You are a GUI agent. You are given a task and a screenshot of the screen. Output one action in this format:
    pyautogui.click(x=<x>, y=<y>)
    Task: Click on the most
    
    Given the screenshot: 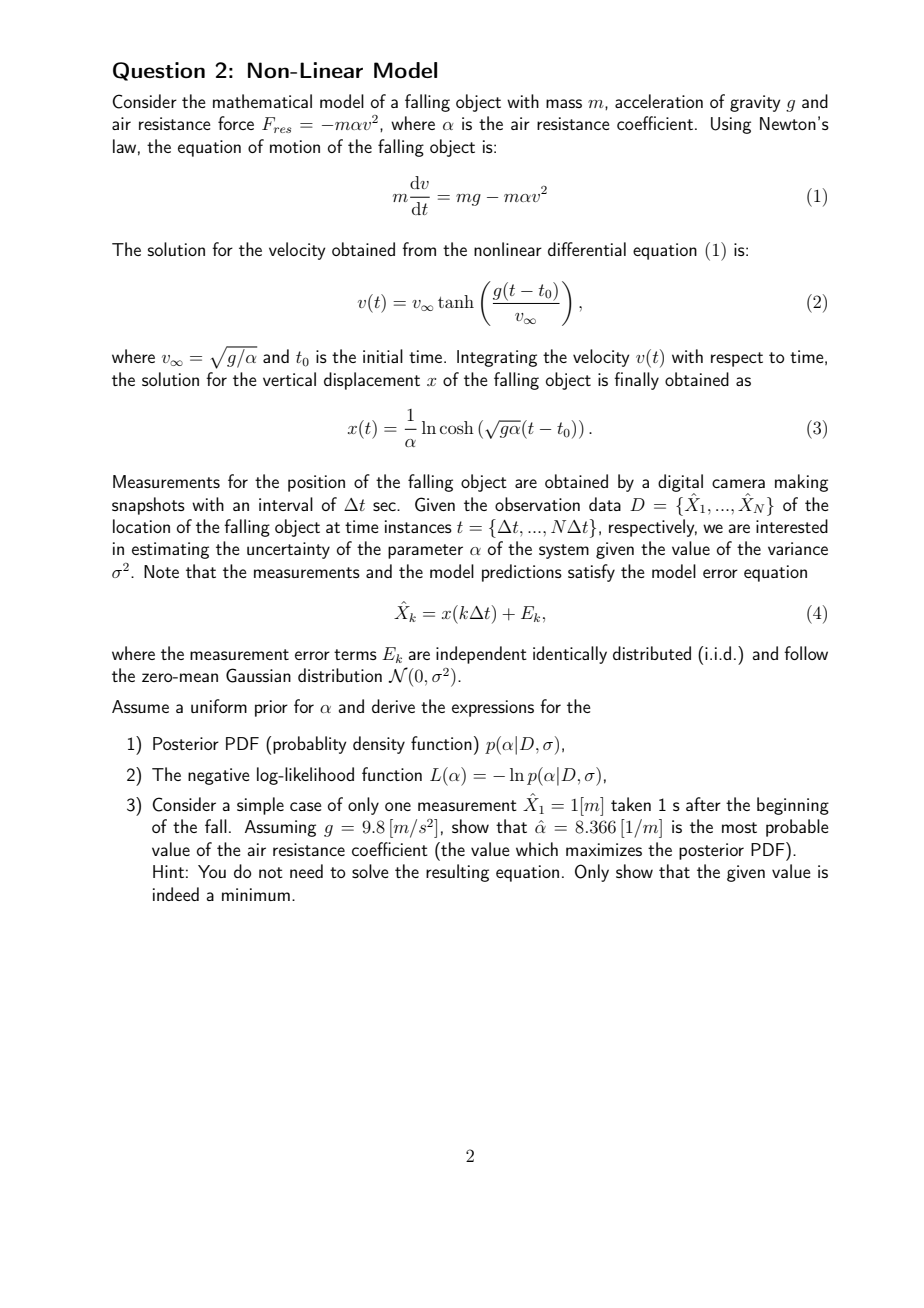 What is the action you would take?
    pyautogui.click(x=739, y=827)
